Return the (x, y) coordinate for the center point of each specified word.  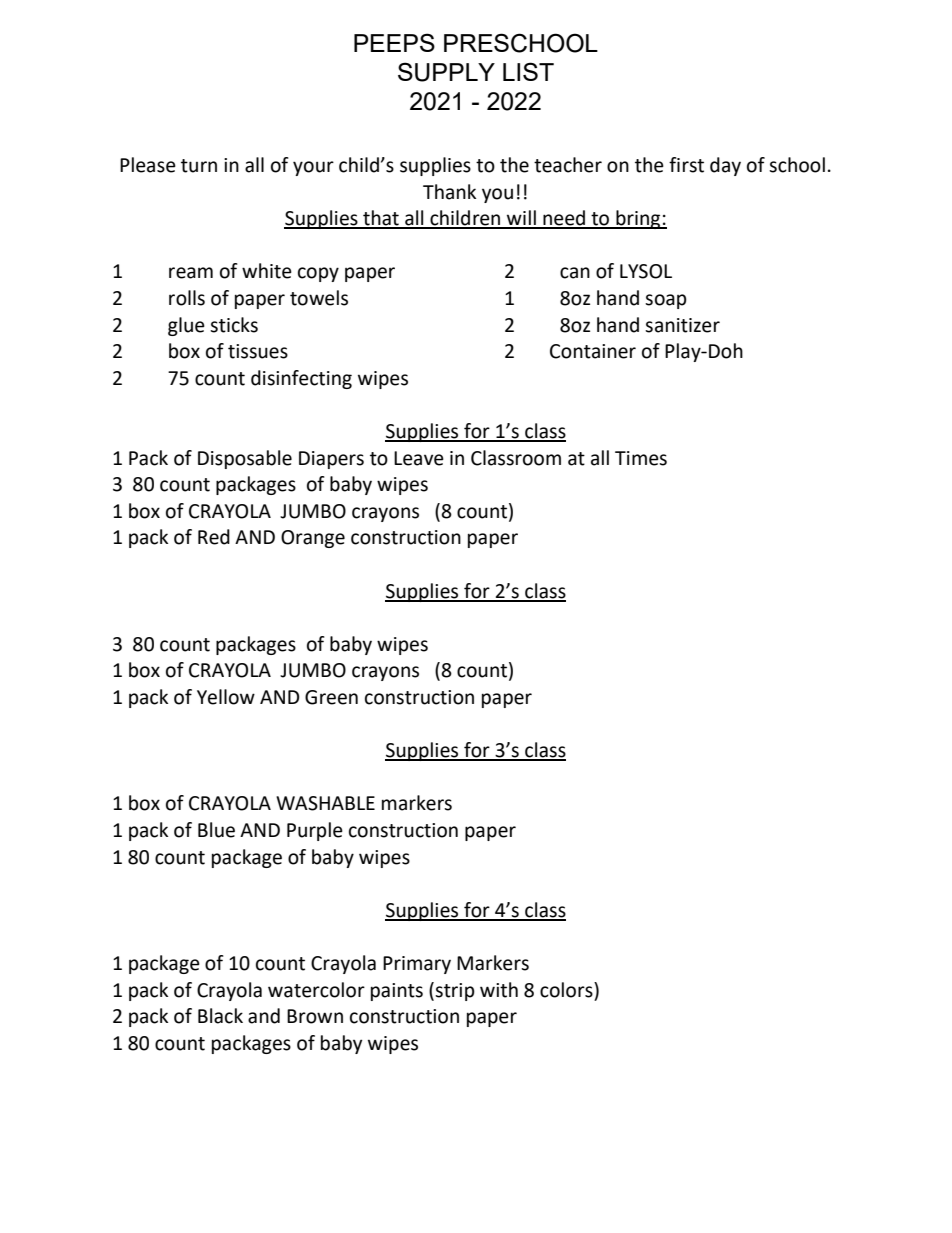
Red (214, 537)
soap (666, 301)
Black (220, 1016)
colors (567, 990)
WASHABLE (325, 803)
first (686, 165)
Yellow (226, 697)
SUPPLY (446, 72)
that (381, 219)
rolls (187, 298)
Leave (419, 458)
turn (199, 166)
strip (455, 992)
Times (641, 458)
